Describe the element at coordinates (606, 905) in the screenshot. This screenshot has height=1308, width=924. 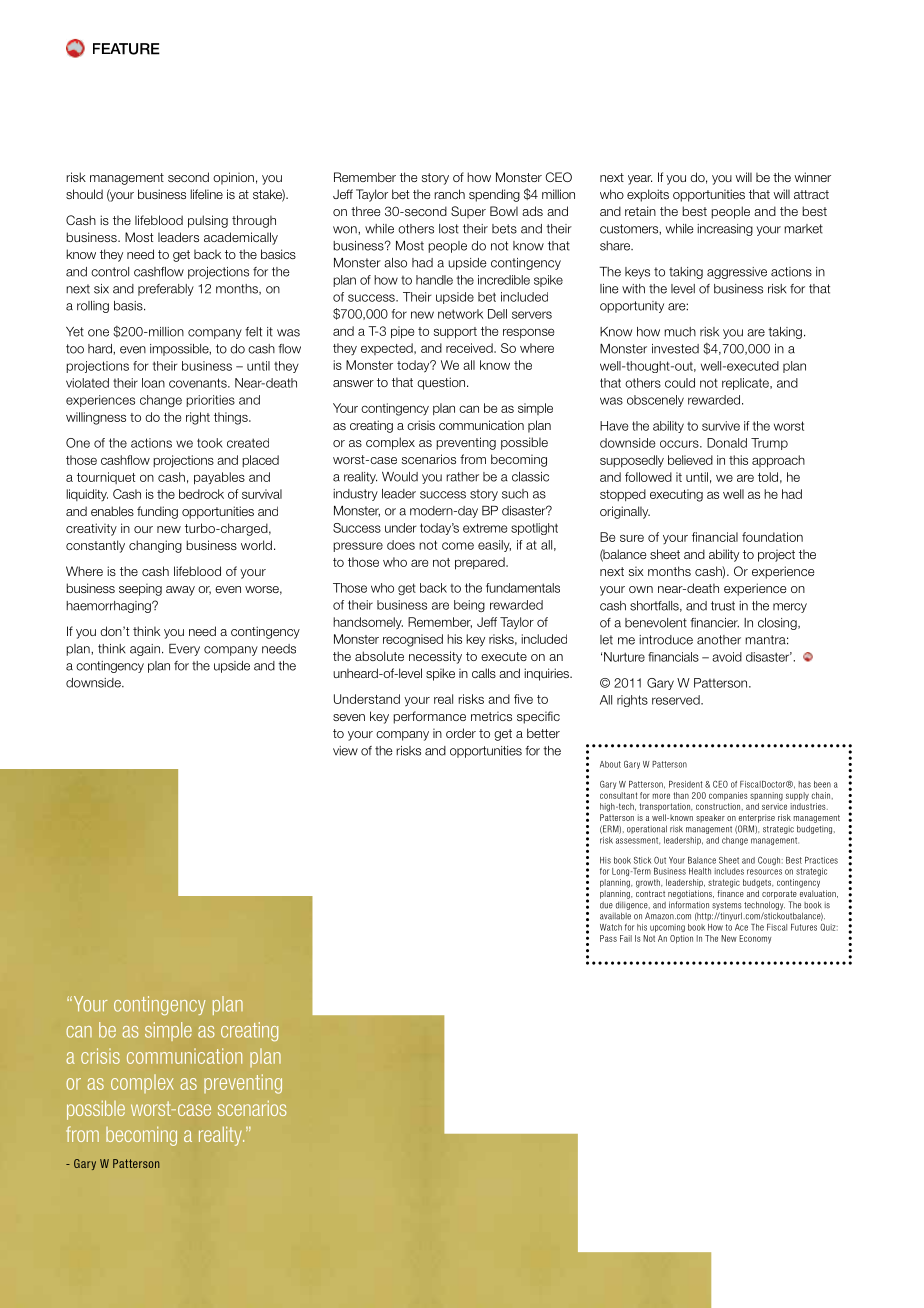
I see `due` at that location.
